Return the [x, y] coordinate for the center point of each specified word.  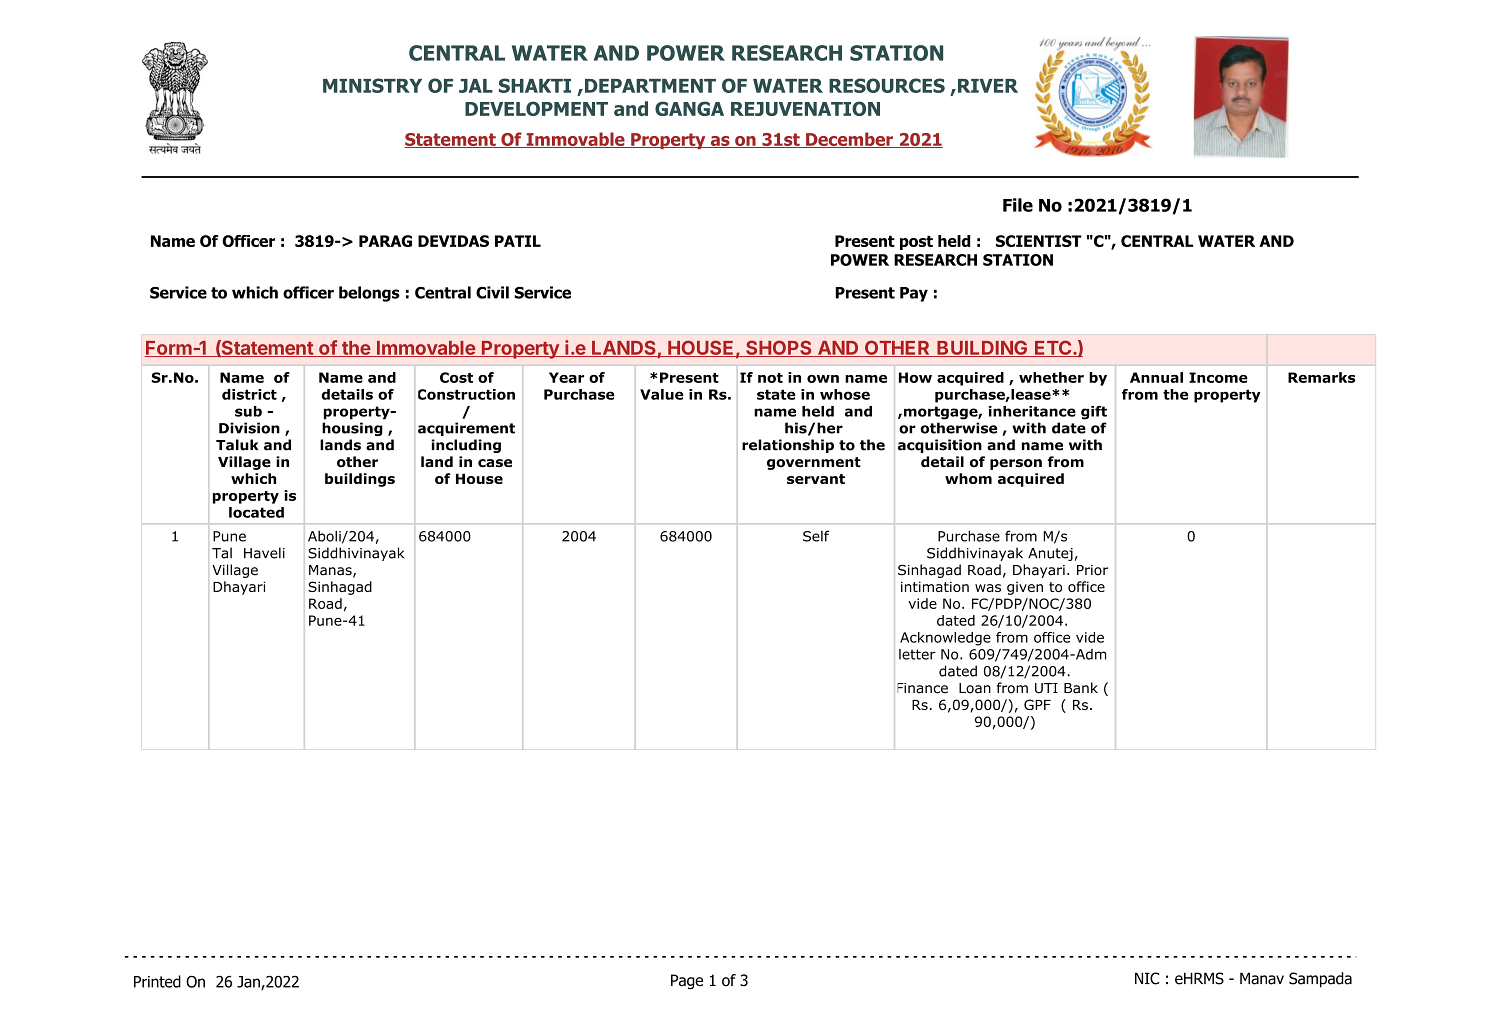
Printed [157, 981]
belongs [369, 294]
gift [1094, 413]
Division [249, 428]
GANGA [689, 108]
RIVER [986, 86]
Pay [914, 294]
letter [917, 654]
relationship [788, 446]
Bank [1081, 688]
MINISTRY [372, 85]
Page [687, 982]
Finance [922, 688]
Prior [1092, 570]
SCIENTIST [1039, 241]
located [256, 512]
